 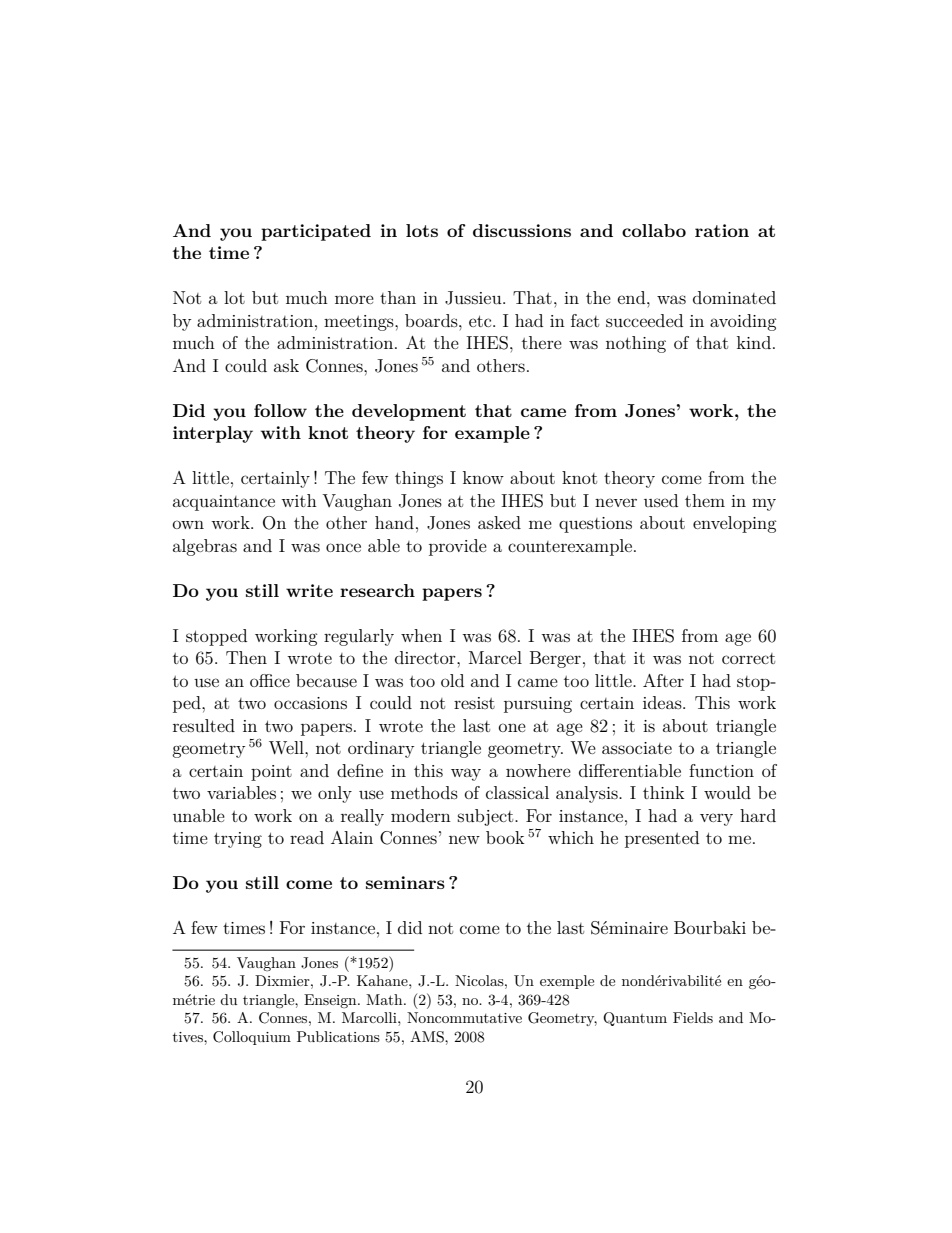 I want to click on them, so click(x=705, y=500).
